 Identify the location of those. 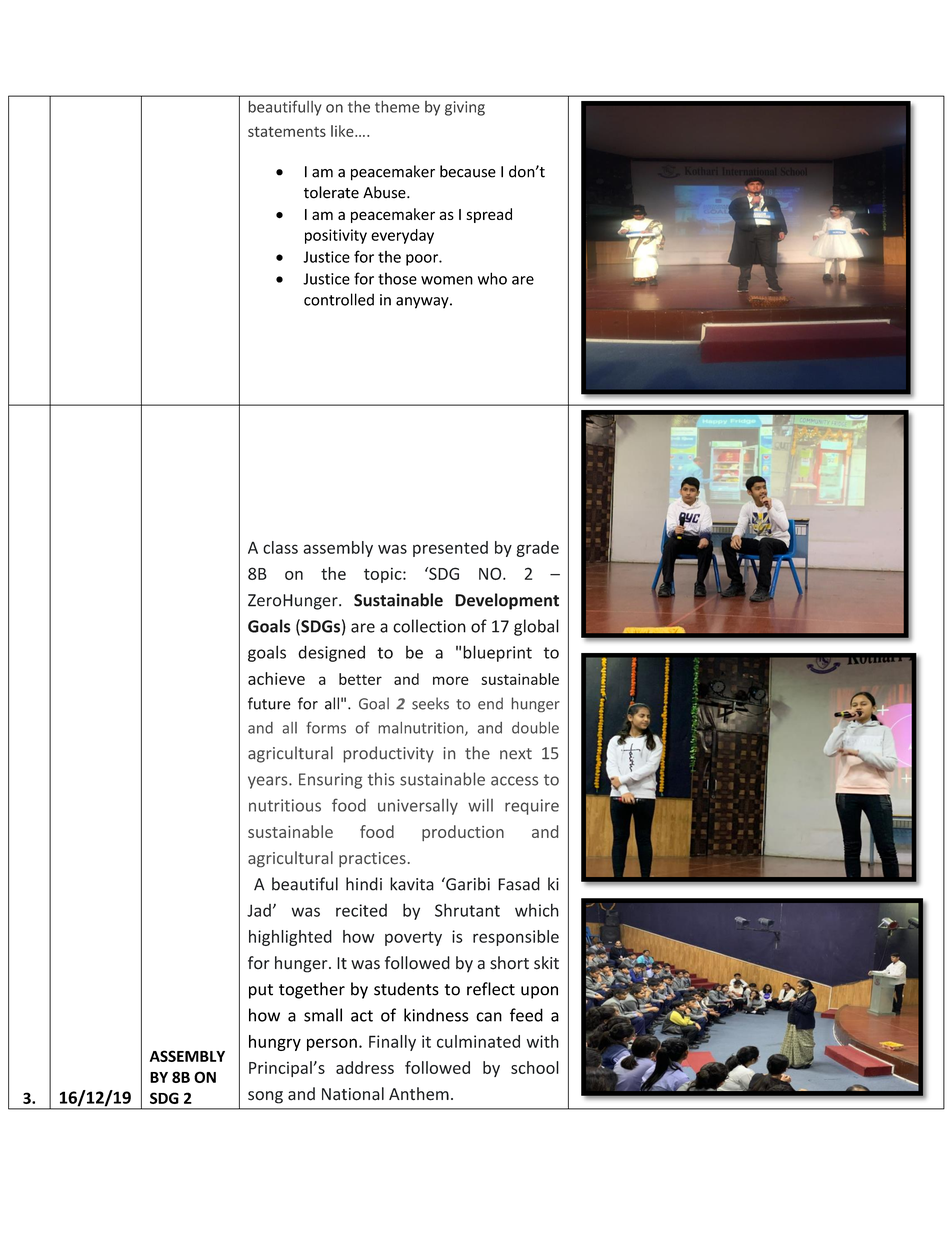
(397, 278).
